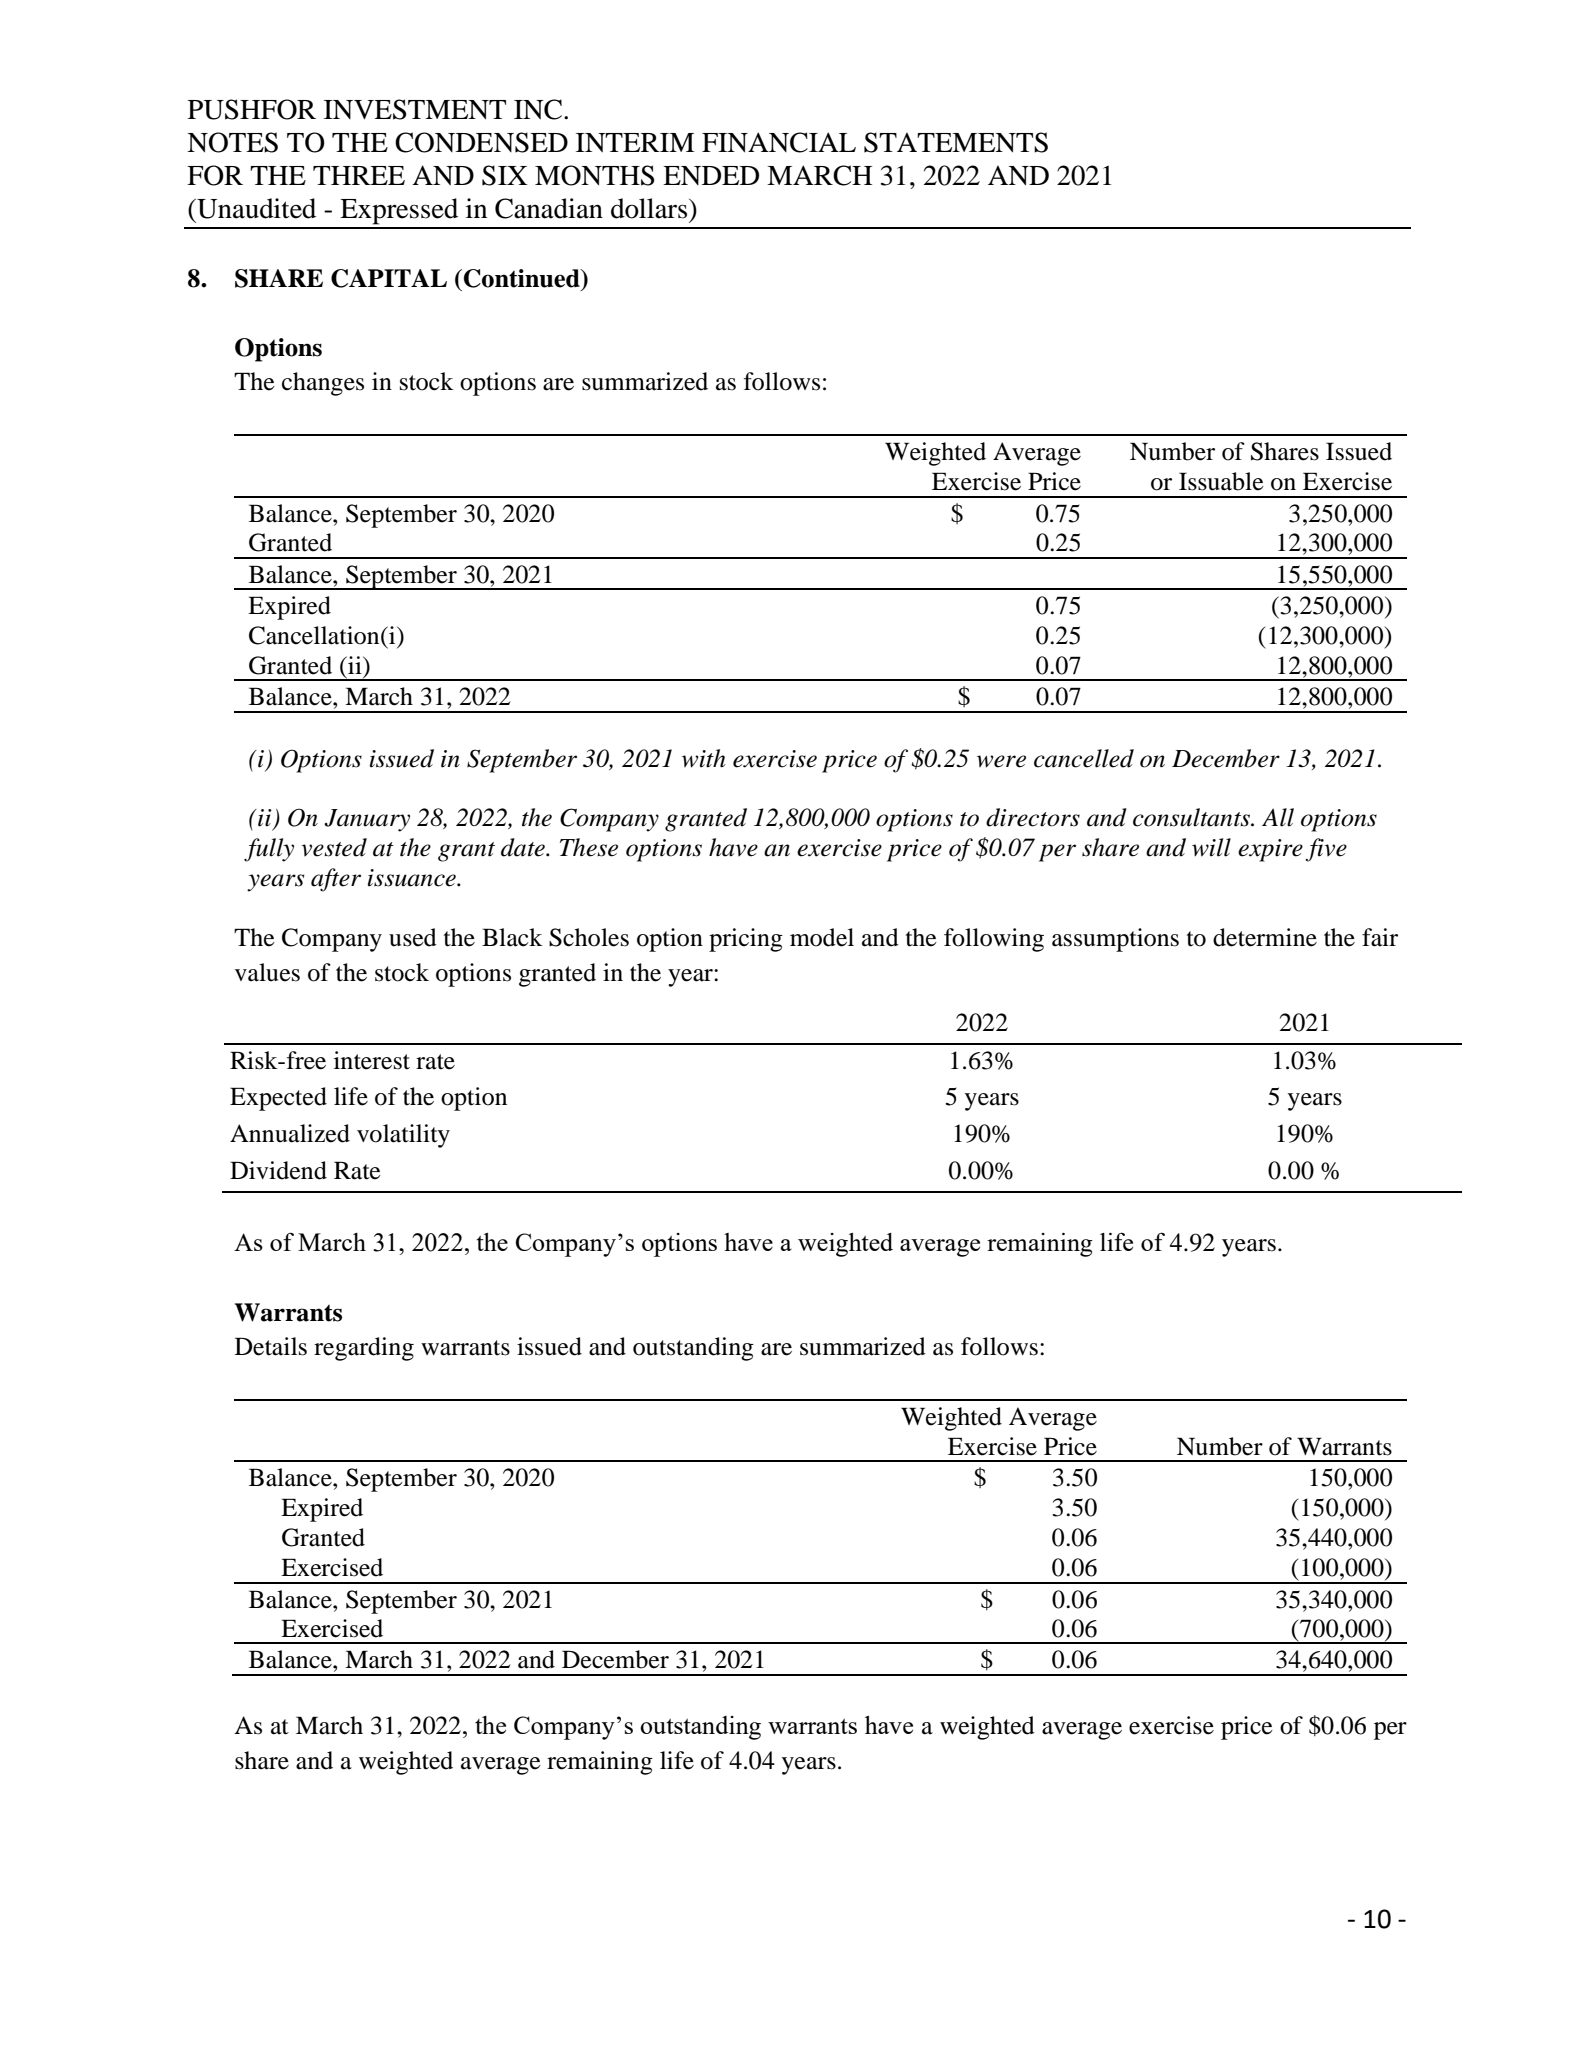 This document has height=2063, width=1594. I want to click on model, so click(822, 937).
